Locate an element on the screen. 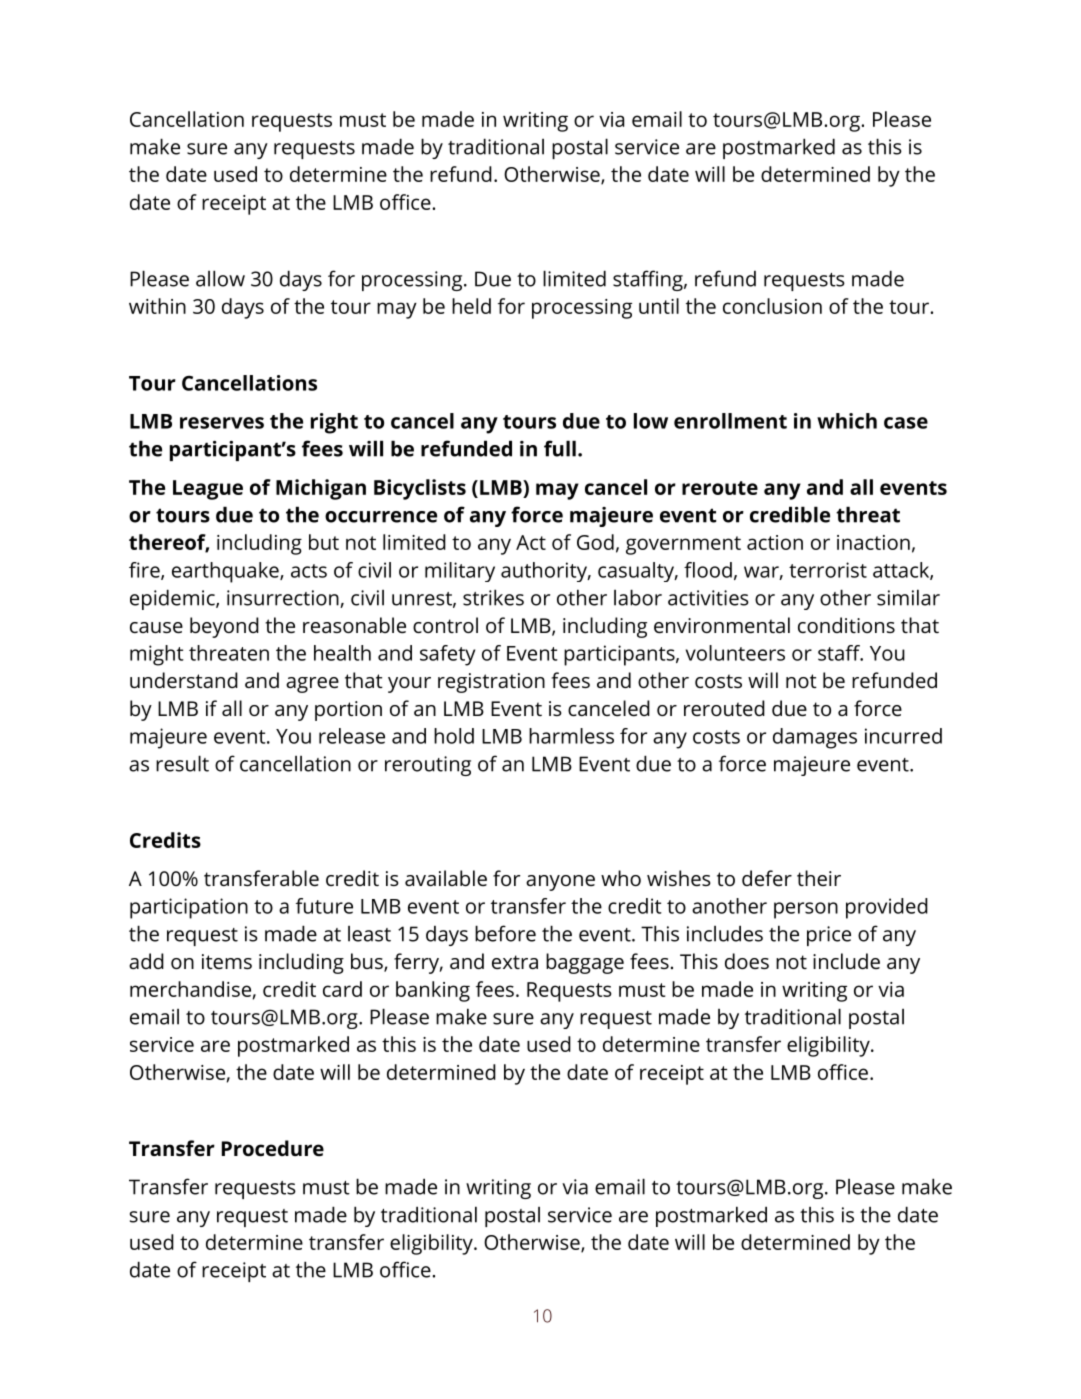 The height and width of the screenshot is (1399, 1081). terrorist is located at coordinates (828, 570).
